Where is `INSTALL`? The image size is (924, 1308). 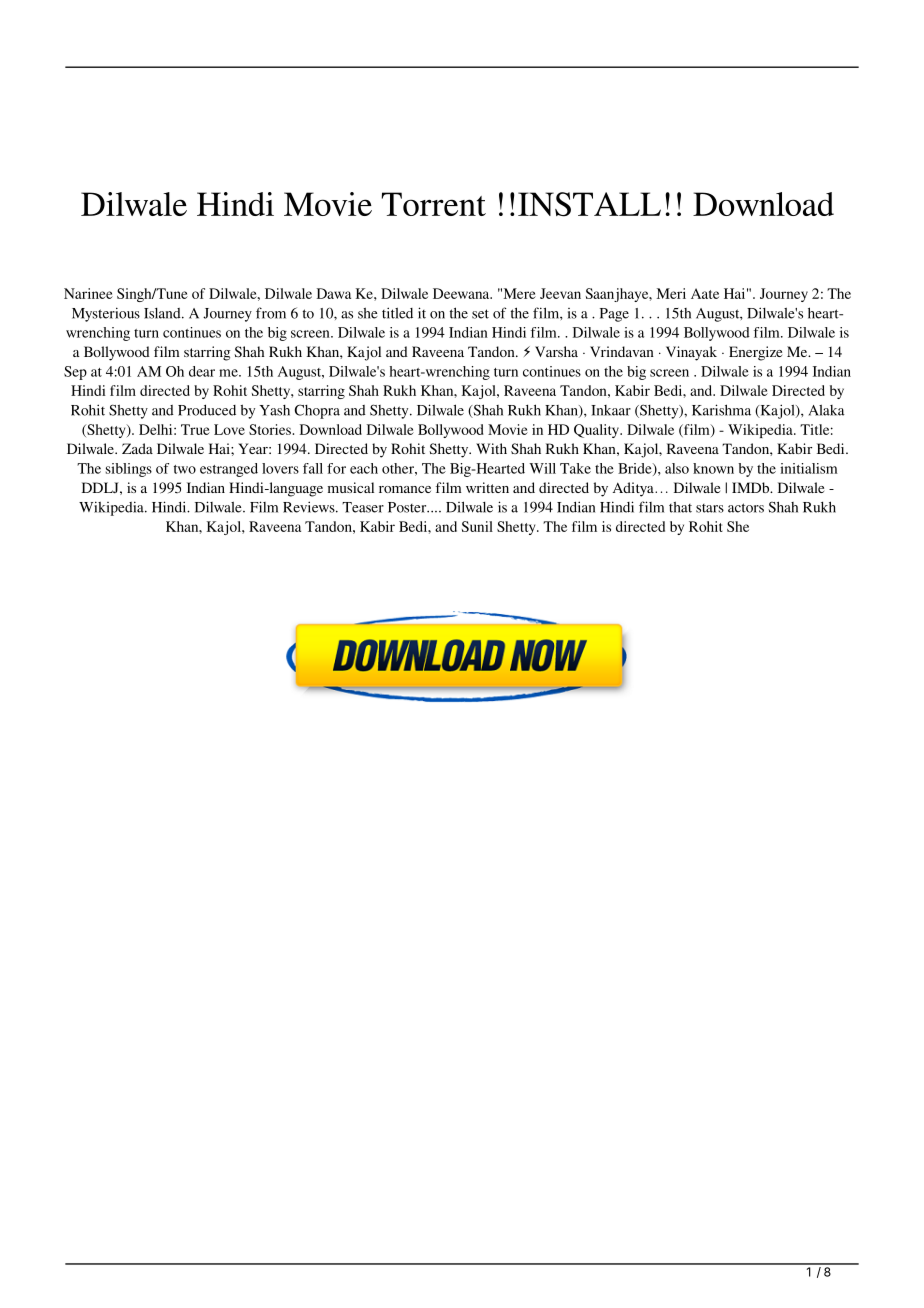 INSTALL is located at coordinates (589, 204).
